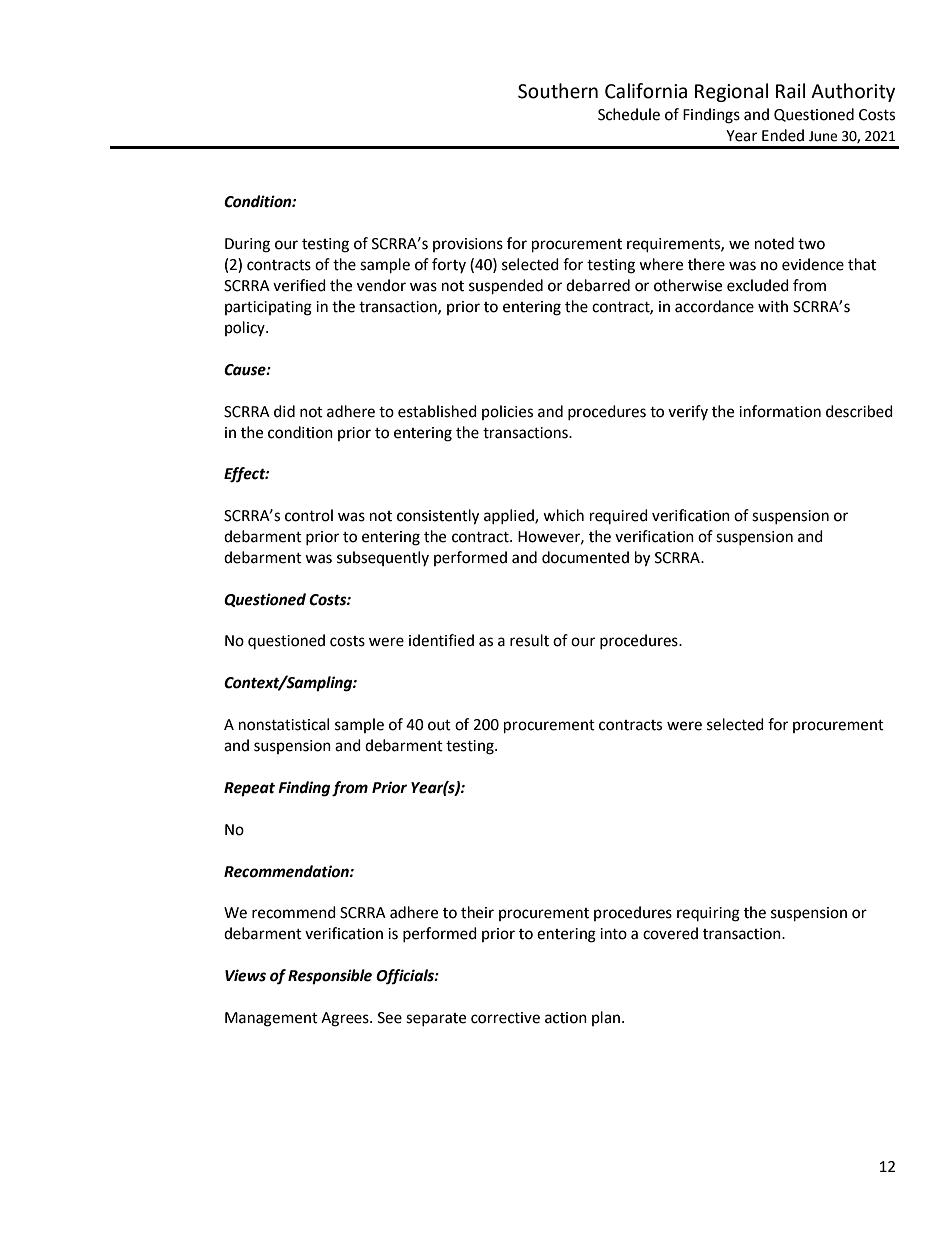 This screenshot has width=952, height=1233. What do you see at coordinates (249, 789) in the screenshot?
I see `Repeat` at bounding box center [249, 789].
